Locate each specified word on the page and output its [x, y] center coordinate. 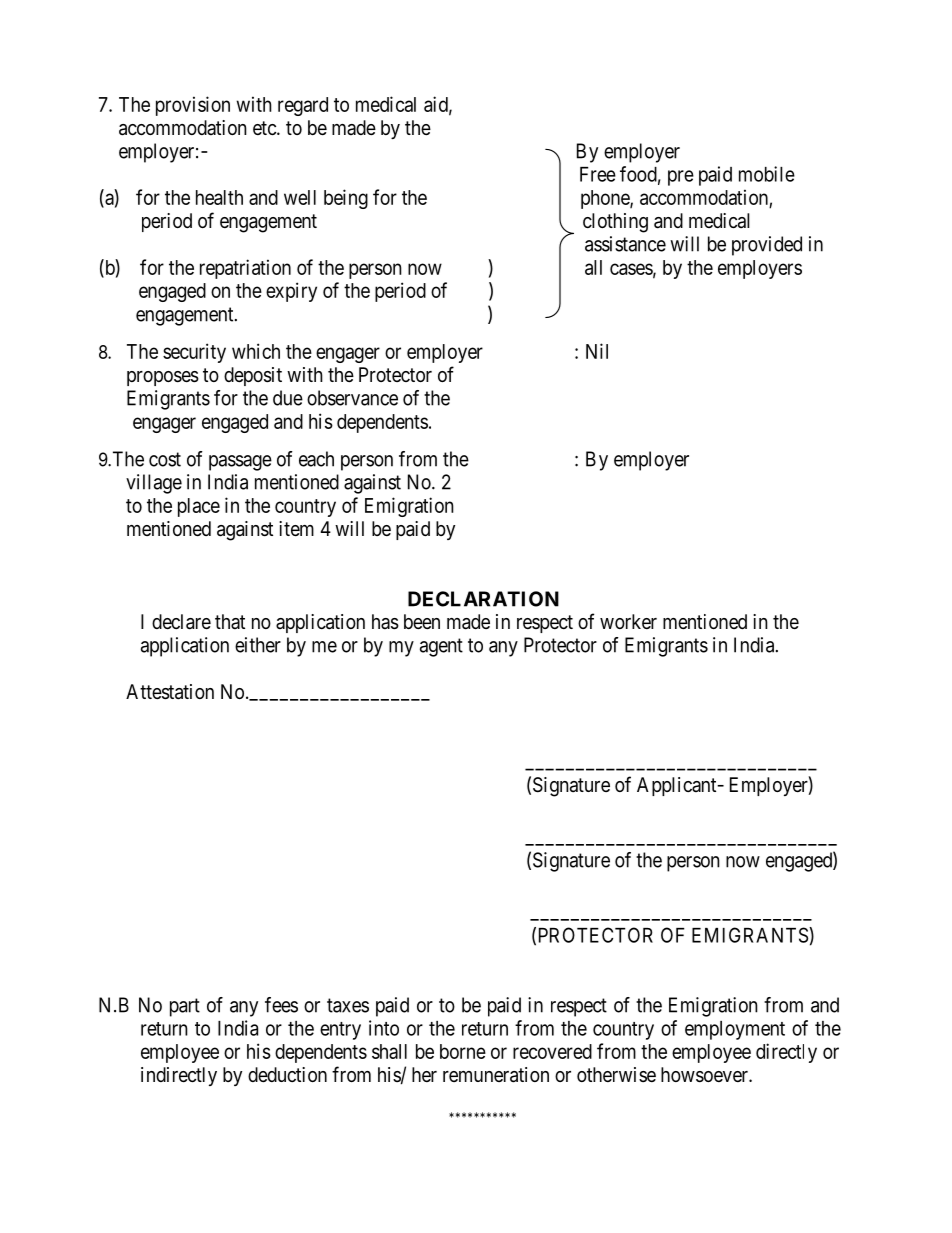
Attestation [170, 692]
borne [463, 1051]
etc [265, 128]
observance [352, 398]
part [185, 1007]
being [346, 199]
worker [628, 621]
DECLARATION [483, 599]
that [230, 621]
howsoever [705, 1075]
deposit [253, 376]
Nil [597, 351]
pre [681, 178]
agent [441, 647]
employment [735, 1030]
